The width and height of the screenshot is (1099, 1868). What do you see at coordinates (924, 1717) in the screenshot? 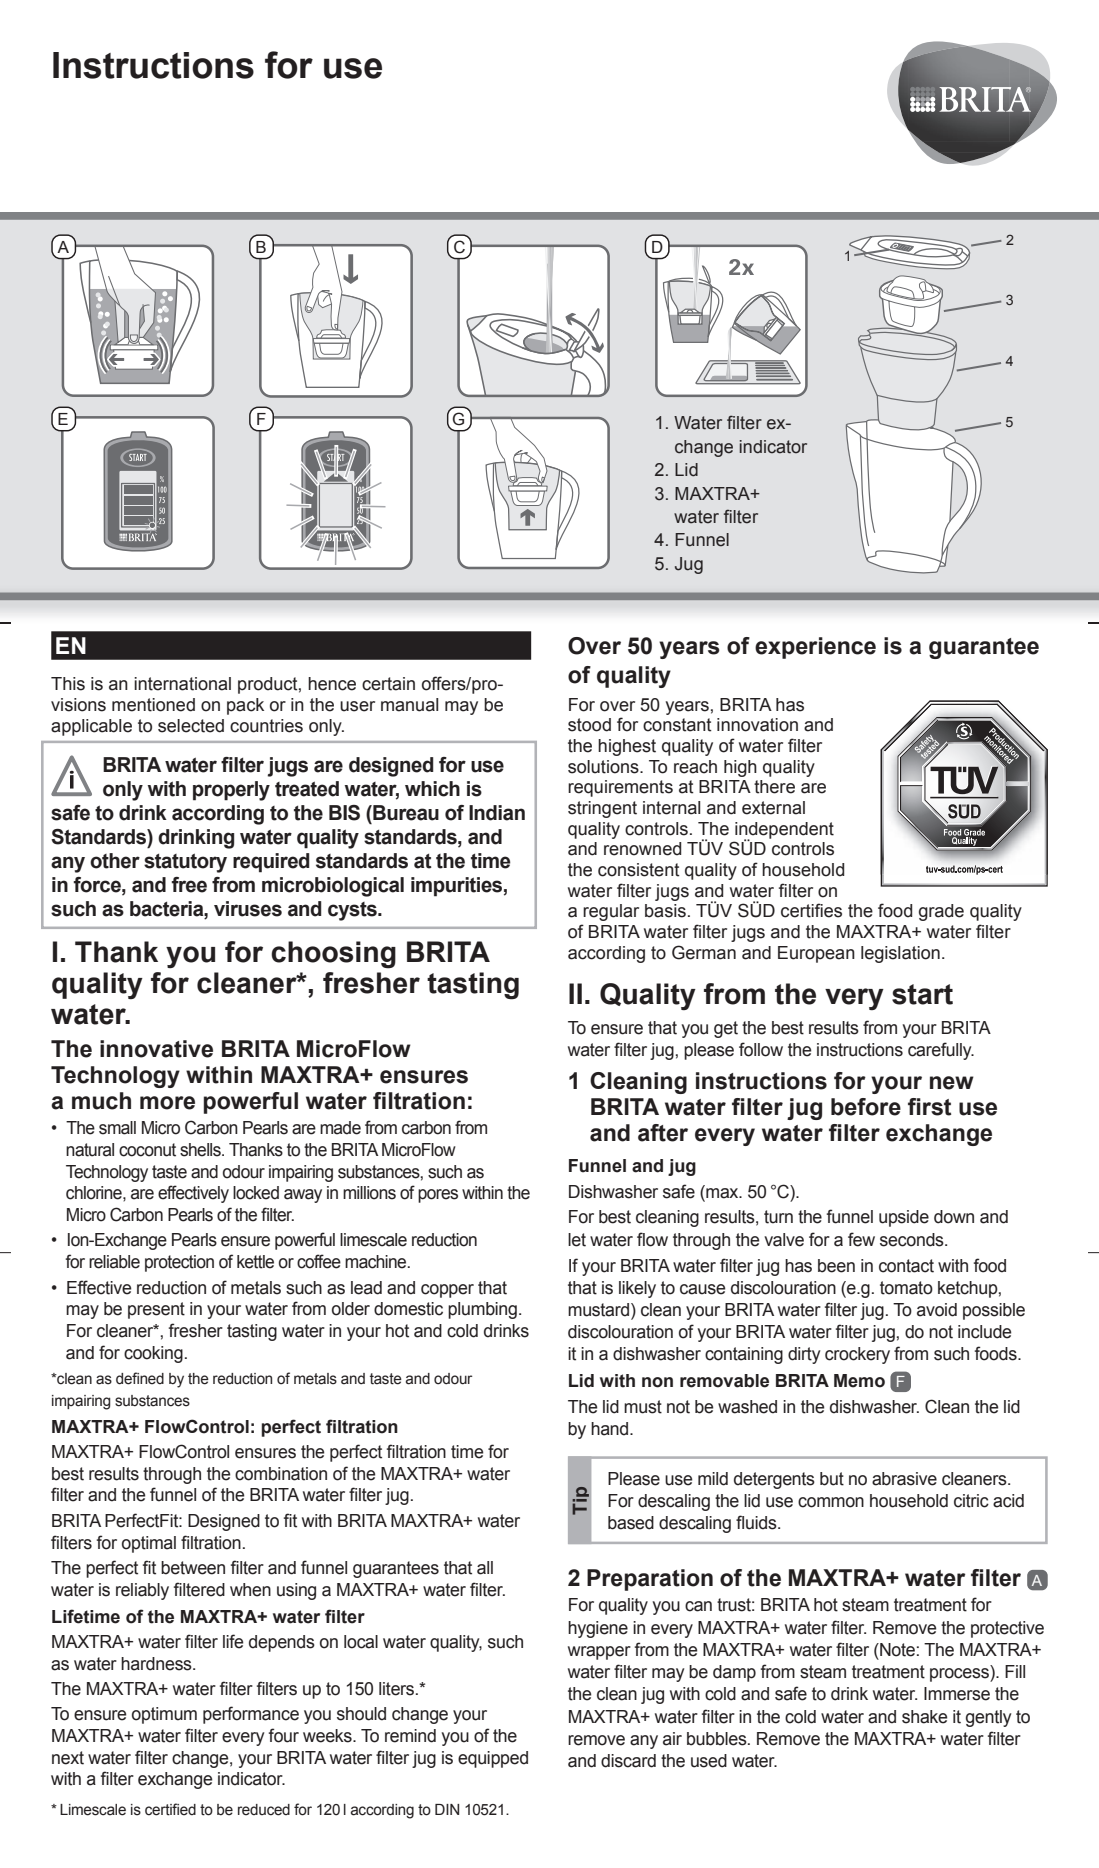
I see `shake` at bounding box center [924, 1717].
